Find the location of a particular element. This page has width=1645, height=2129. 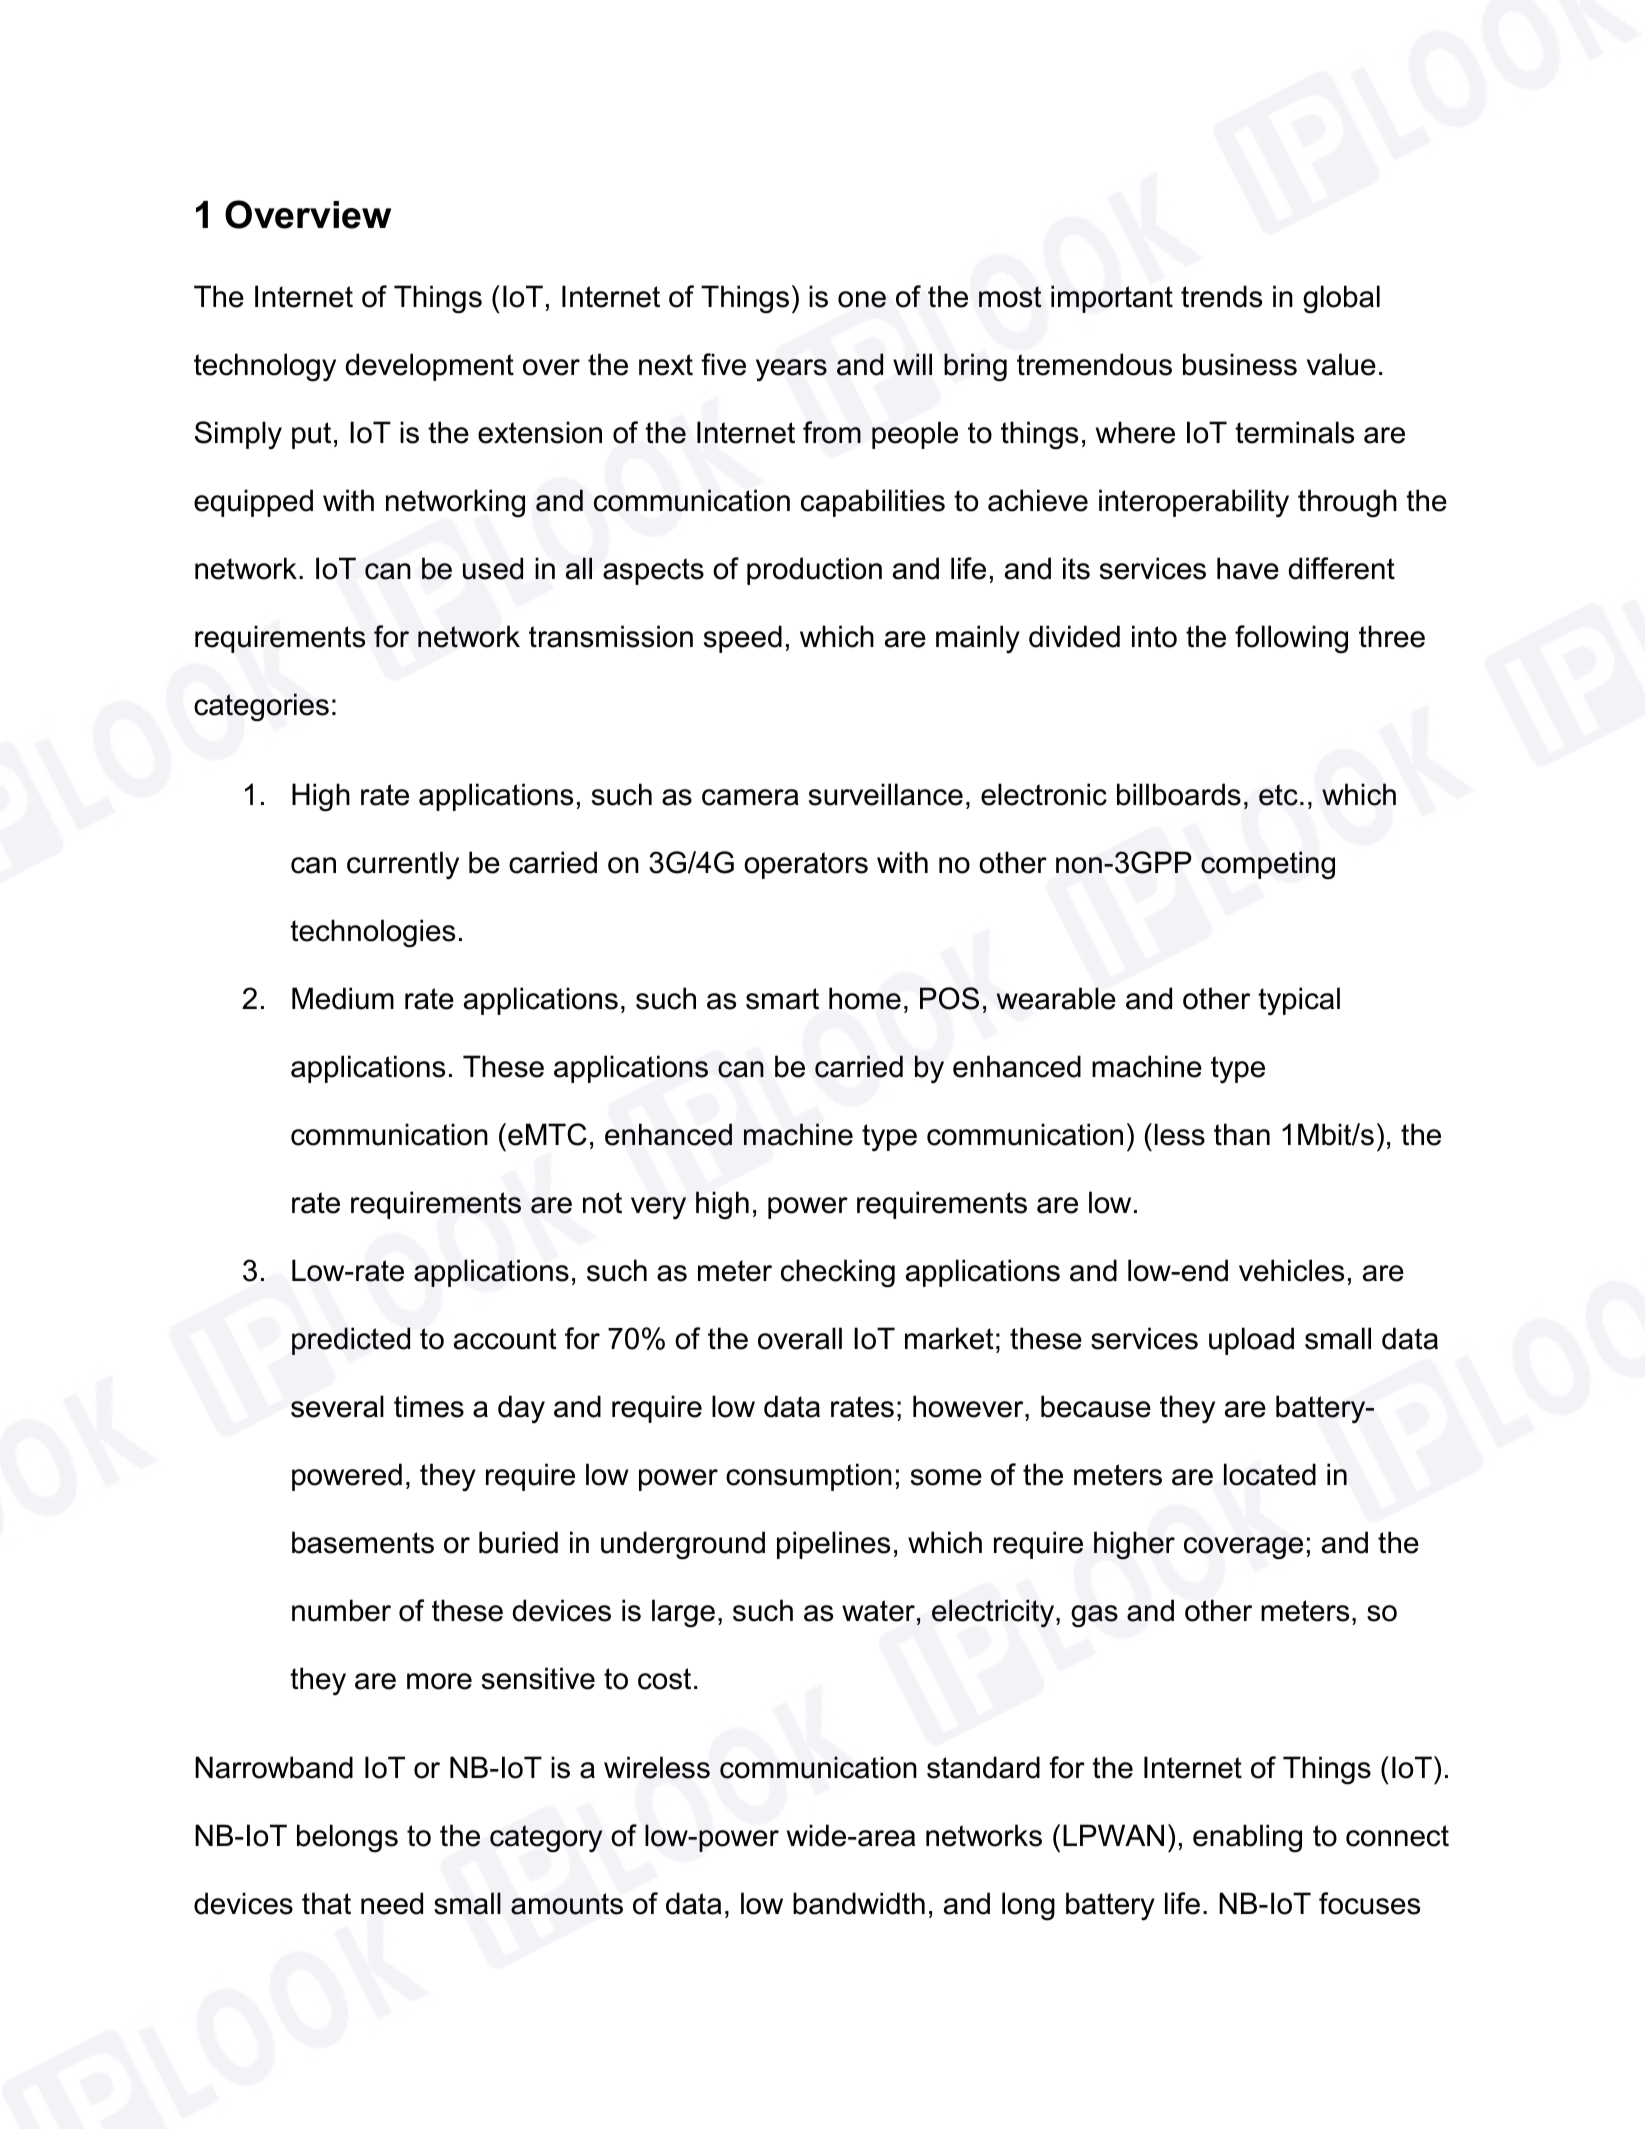

need is located at coordinates (392, 1903).
